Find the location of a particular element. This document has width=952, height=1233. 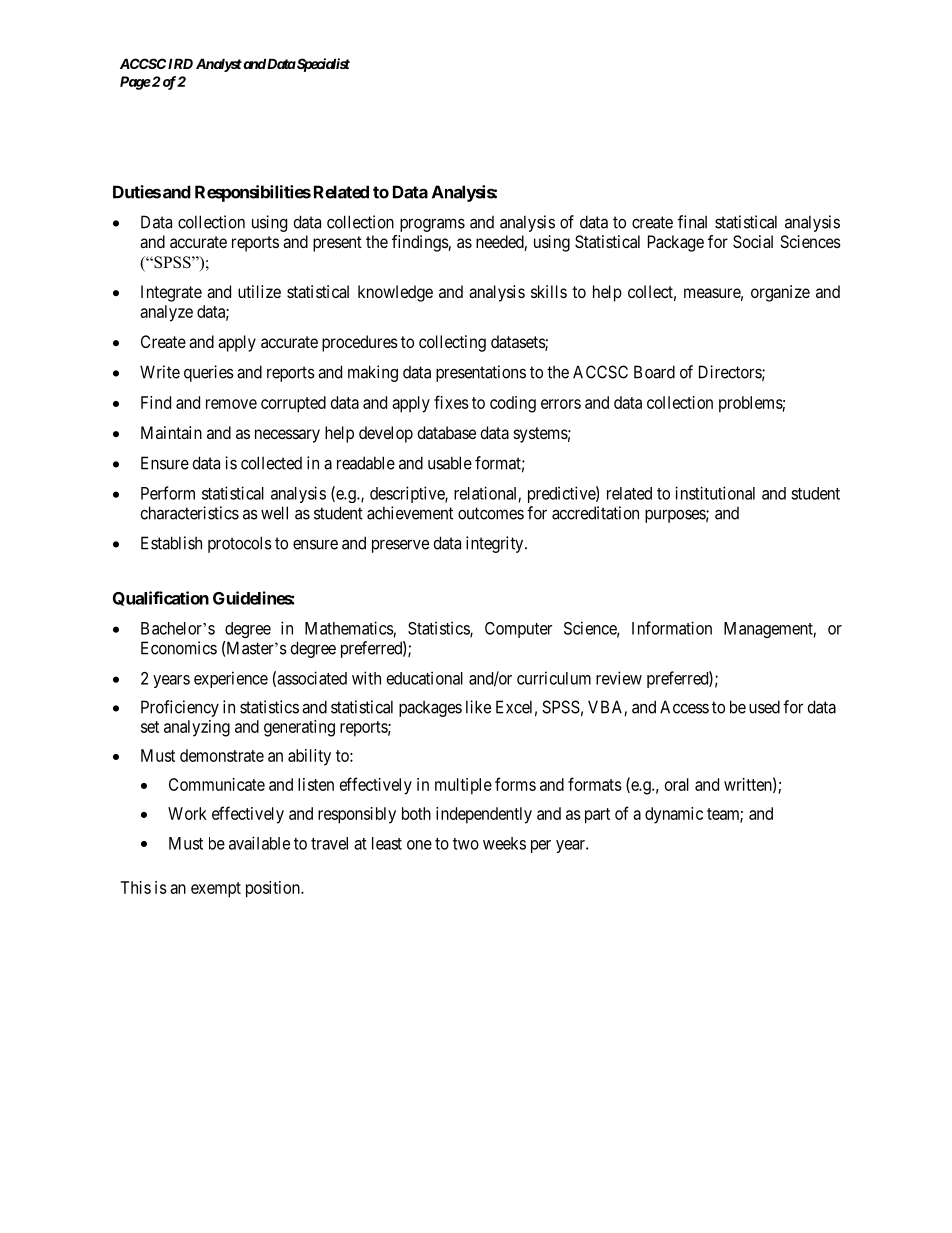

final is located at coordinates (692, 222).
